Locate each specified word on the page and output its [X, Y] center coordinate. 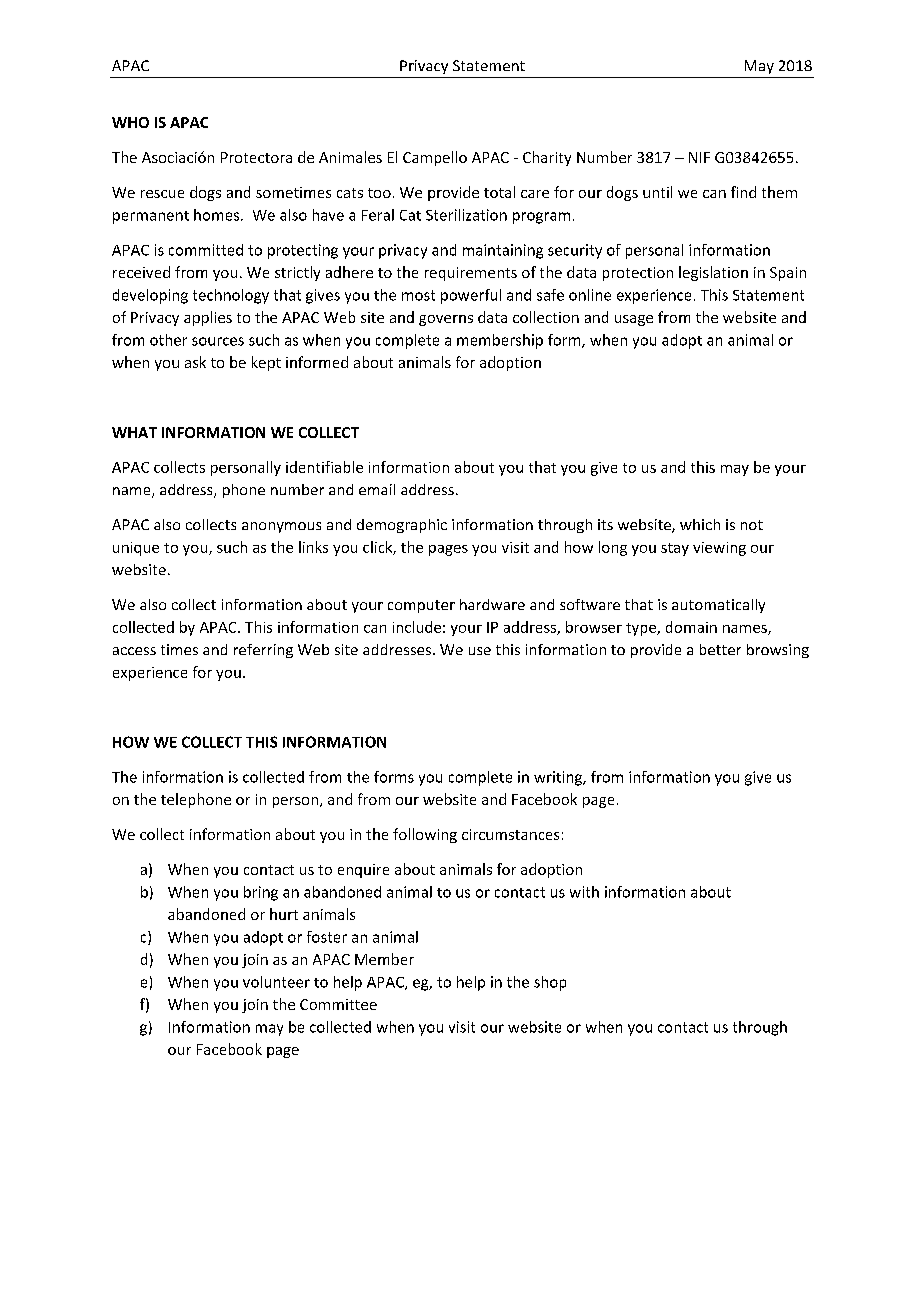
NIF [699, 157]
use [480, 651]
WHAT [134, 432]
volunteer [276, 982]
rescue [162, 194]
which [700, 524]
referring [263, 651]
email [377, 489]
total [499, 192]
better [720, 649]
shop [550, 983]
